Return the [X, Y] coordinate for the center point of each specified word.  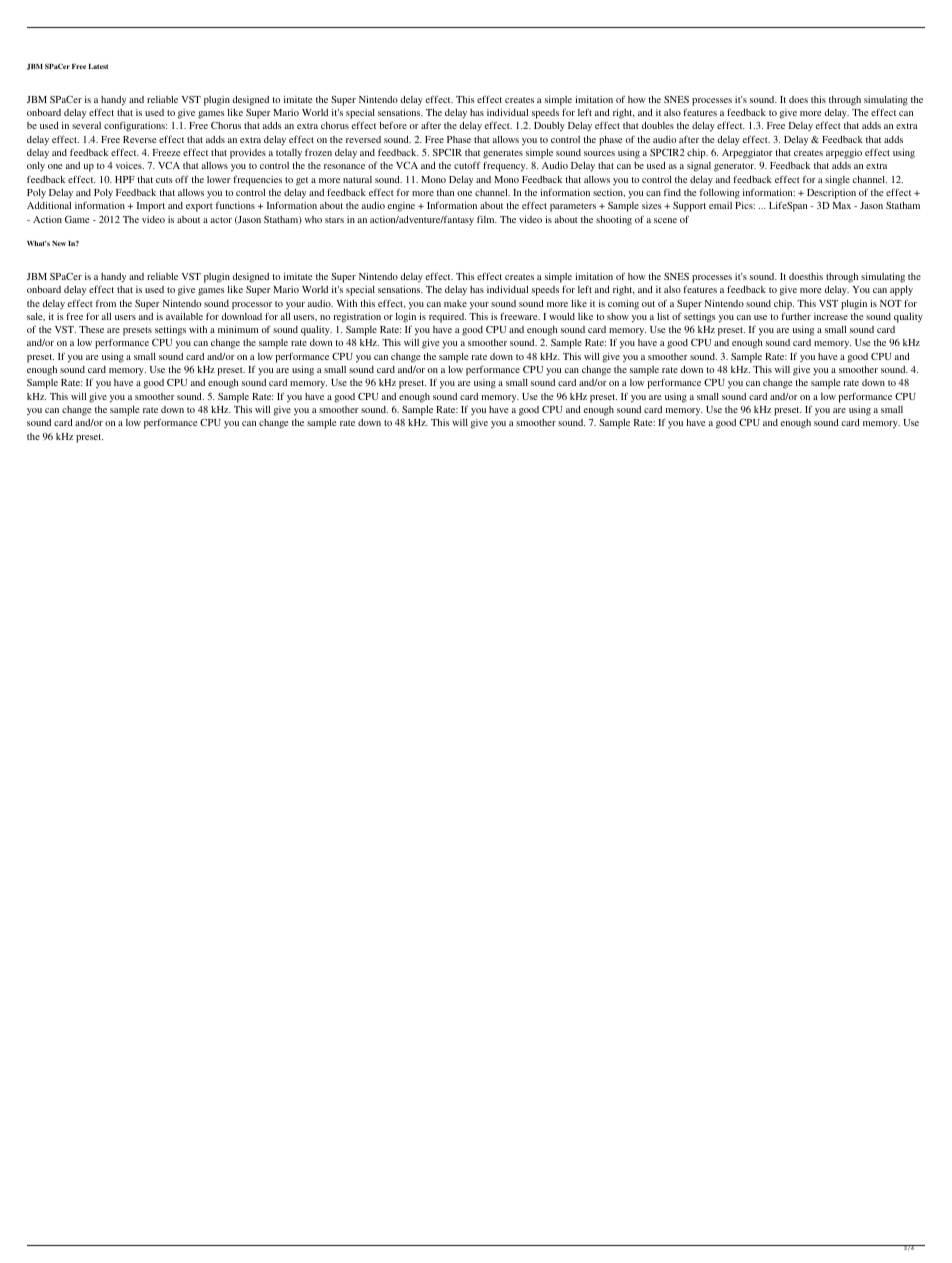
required [447, 318]
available [184, 316]
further [796, 316]
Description [831, 194]
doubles [658, 125]
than [445, 192]
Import [151, 207]
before [393, 125]
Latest [98, 66]
